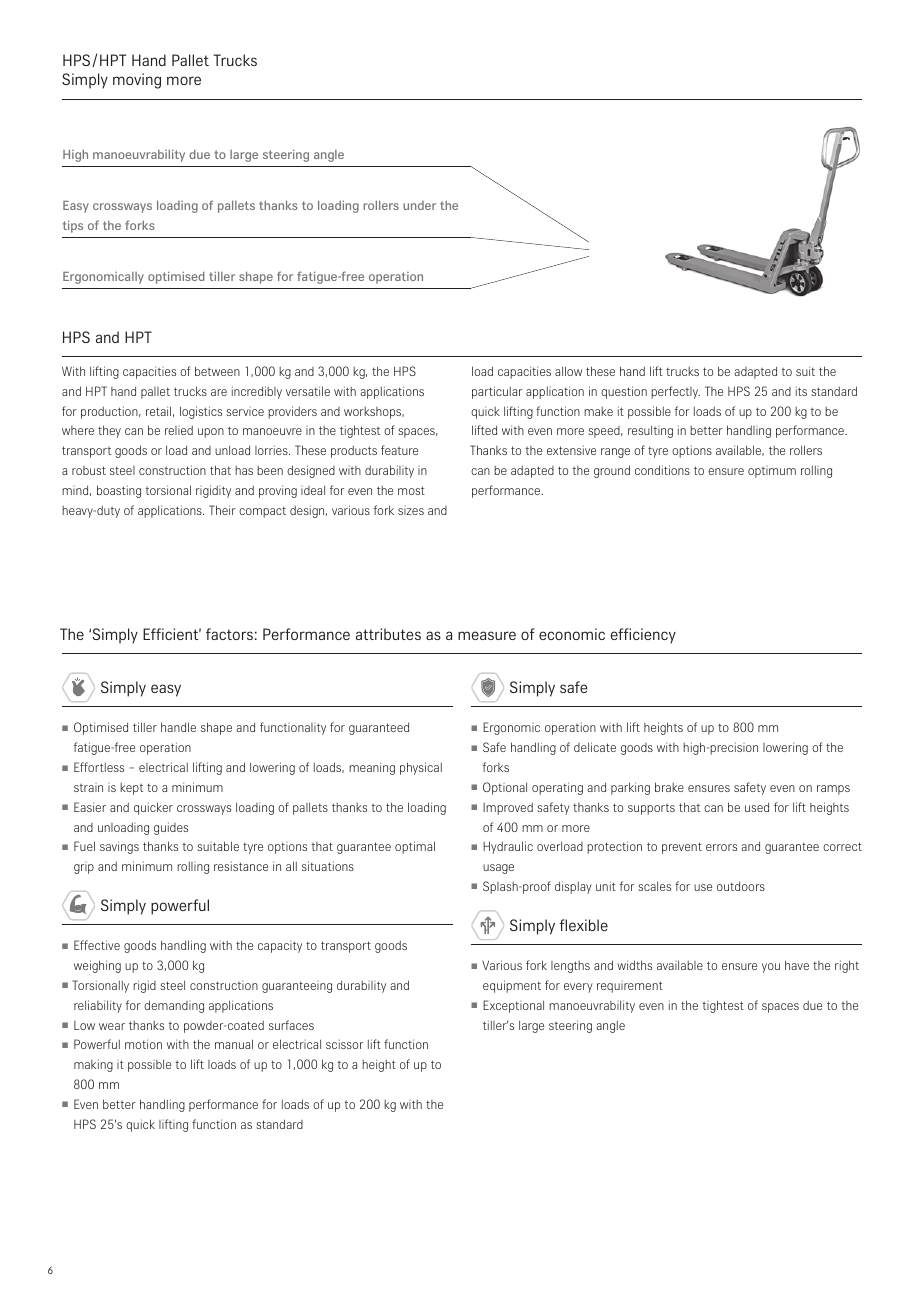  I want to click on optimum, so click(772, 472).
